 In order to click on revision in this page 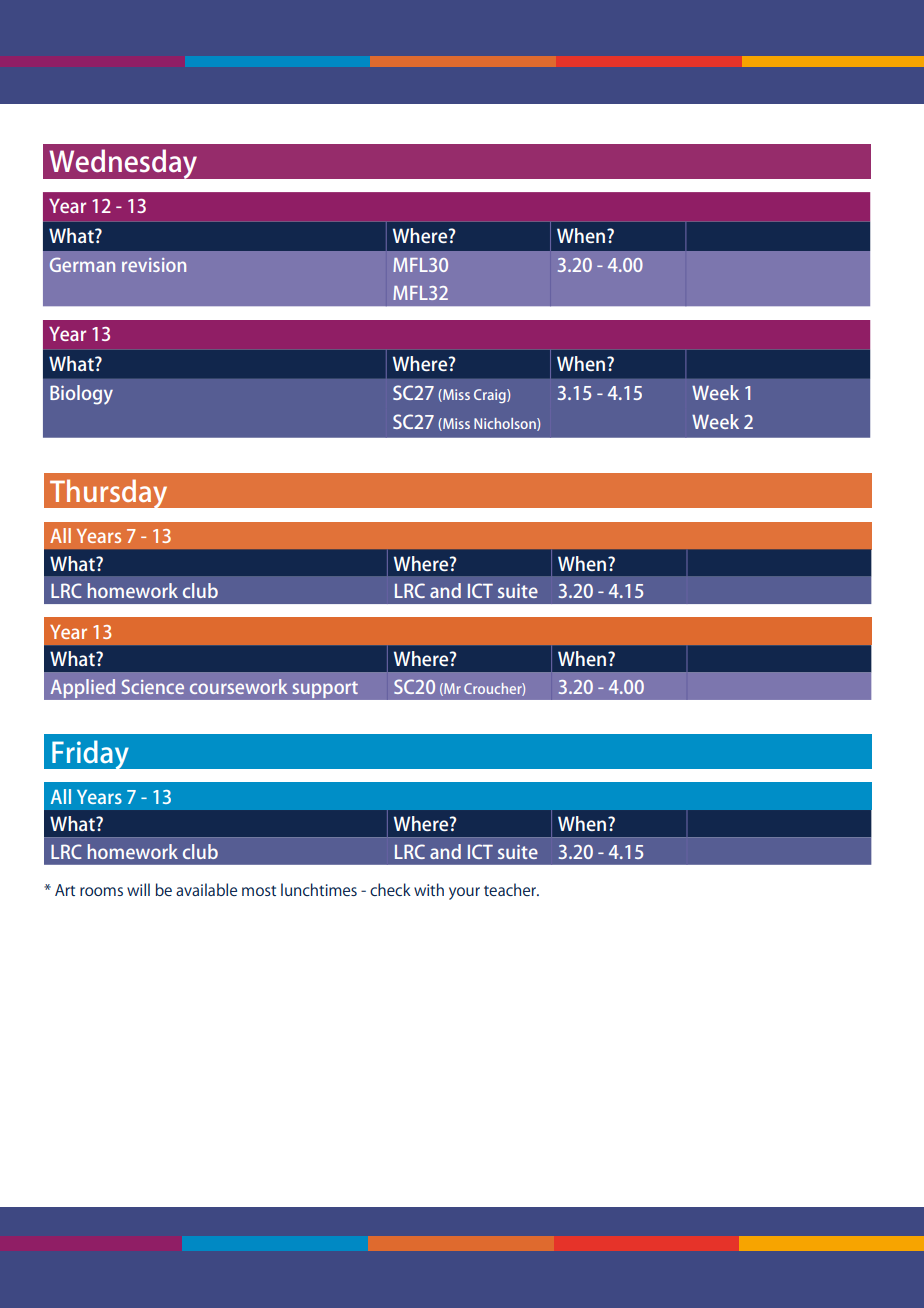, I will do `click(154, 265)`.
